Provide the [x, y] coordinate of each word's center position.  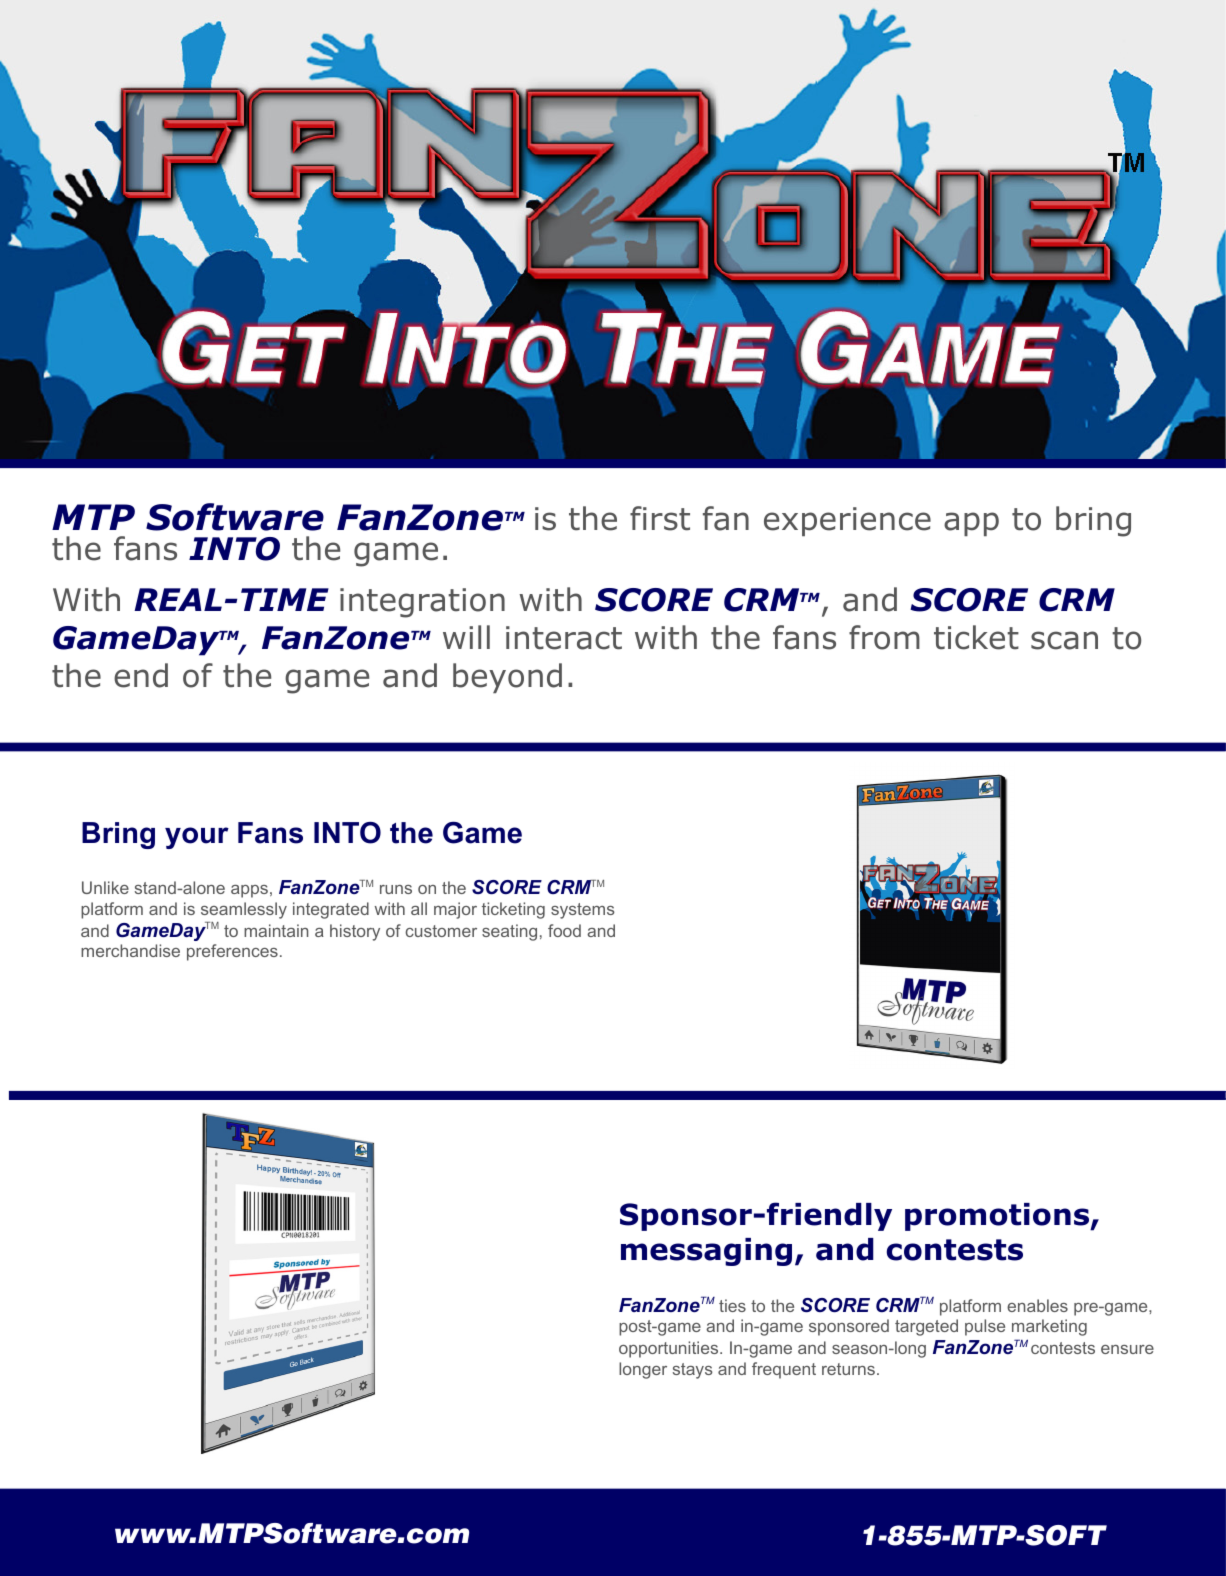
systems [583, 911]
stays [693, 1371]
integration [422, 603]
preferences [232, 952]
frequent [784, 1370]
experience [847, 521]
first [660, 518]
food [564, 930]
